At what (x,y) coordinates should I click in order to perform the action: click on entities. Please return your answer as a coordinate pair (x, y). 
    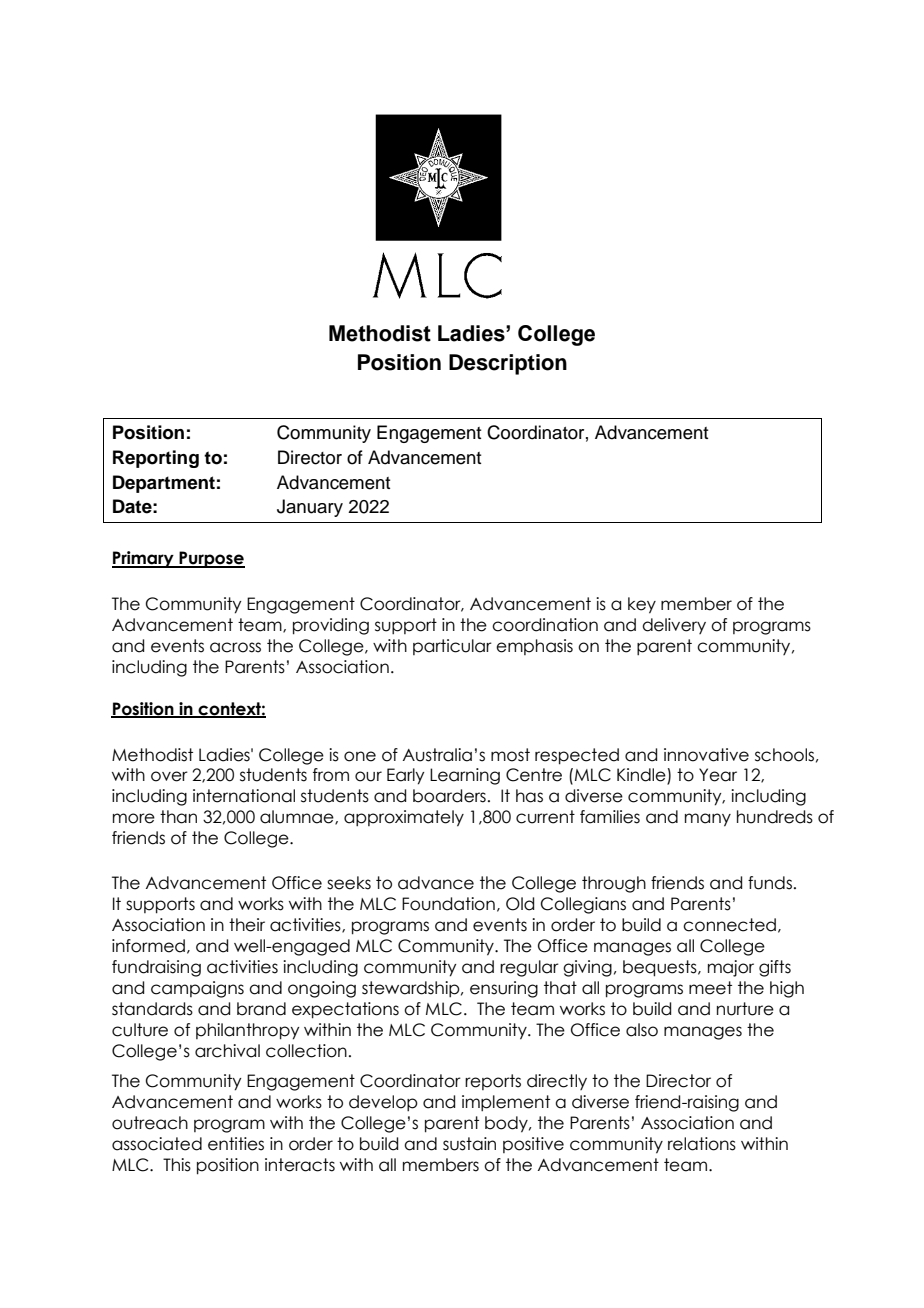
    Looking at the image, I should click on (236, 1144).
